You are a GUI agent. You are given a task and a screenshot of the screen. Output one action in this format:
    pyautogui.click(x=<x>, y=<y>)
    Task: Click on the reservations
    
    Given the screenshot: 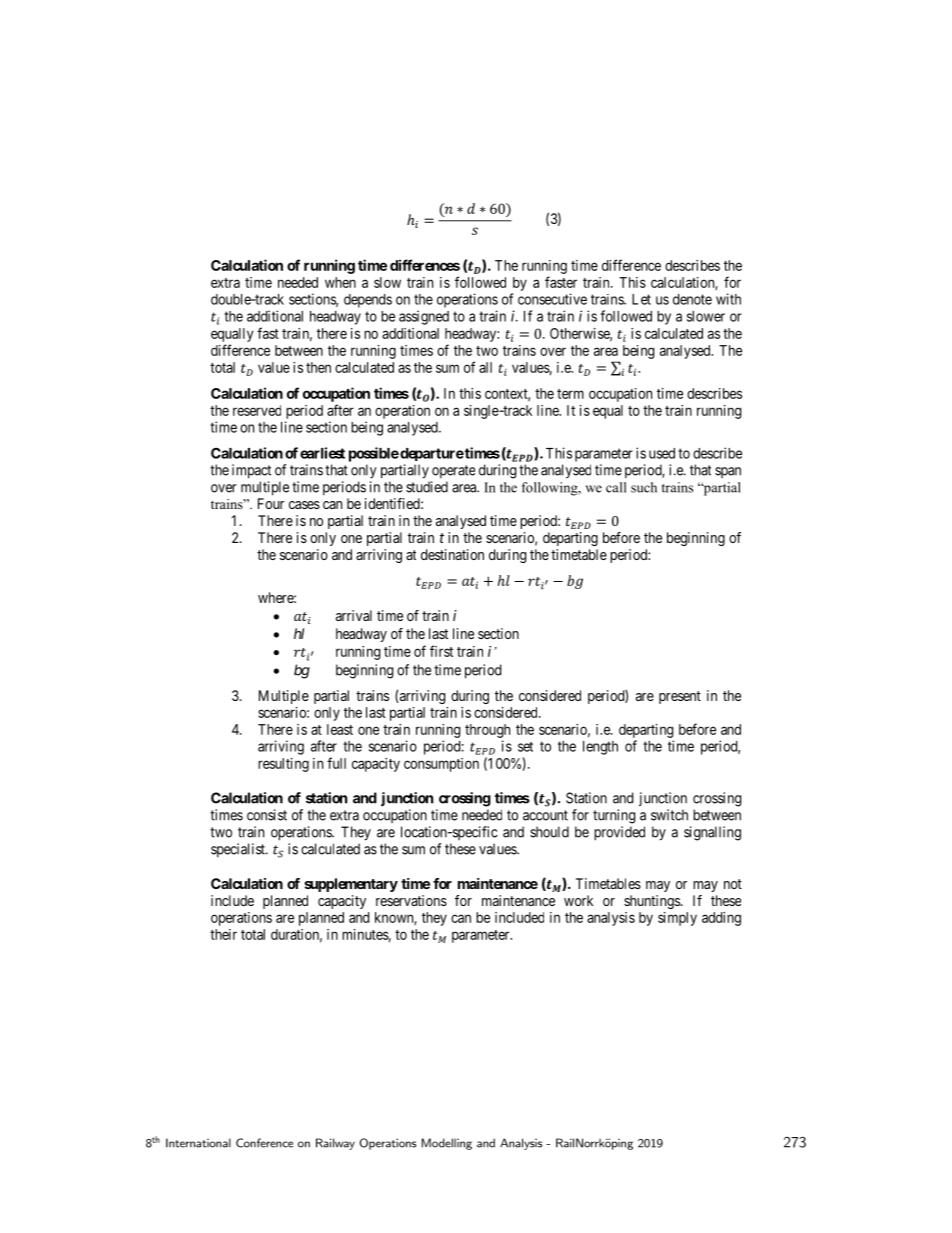 What is the action you would take?
    pyautogui.click(x=411, y=900)
